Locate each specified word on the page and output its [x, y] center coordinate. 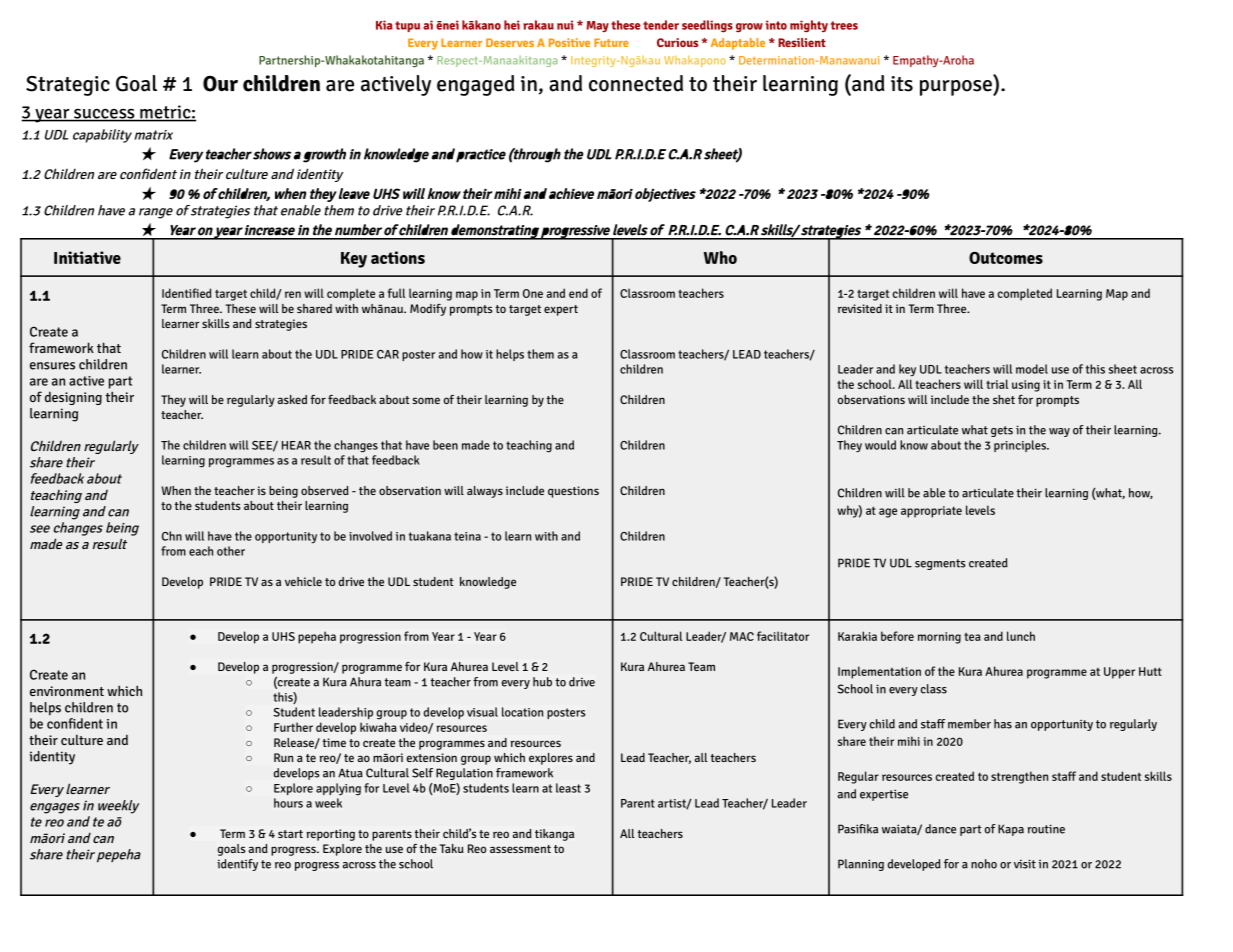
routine [1046, 829]
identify [237, 865]
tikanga [554, 835]
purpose [957, 88]
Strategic [68, 86]
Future [611, 42]
